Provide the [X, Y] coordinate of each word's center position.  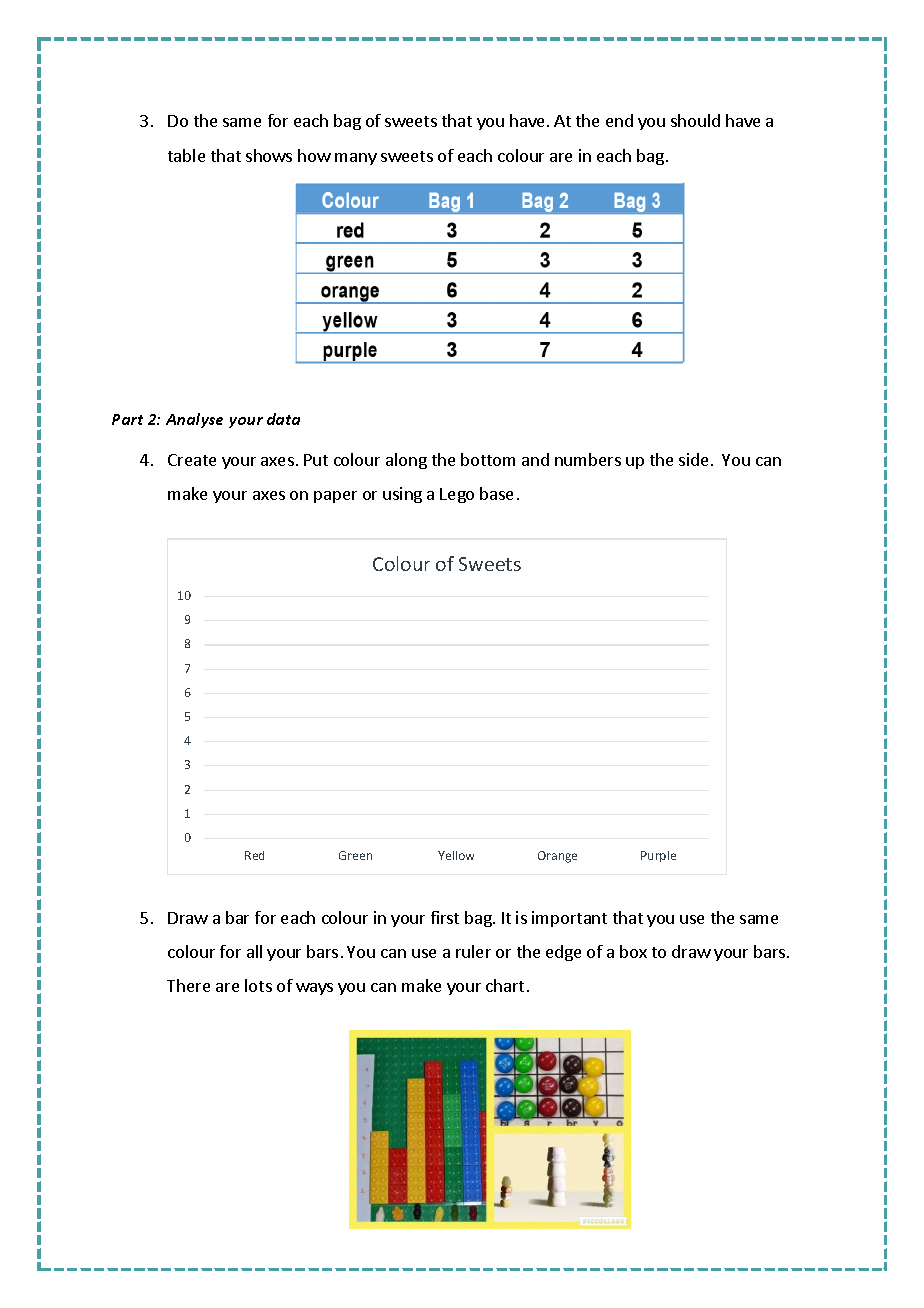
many [356, 159]
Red [254, 855]
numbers [588, 459]
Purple [658, 856]
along [406, 461]
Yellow [456, 855]
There [188, 985]
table [186, 155]
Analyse [194, 420]
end [619, 120]
